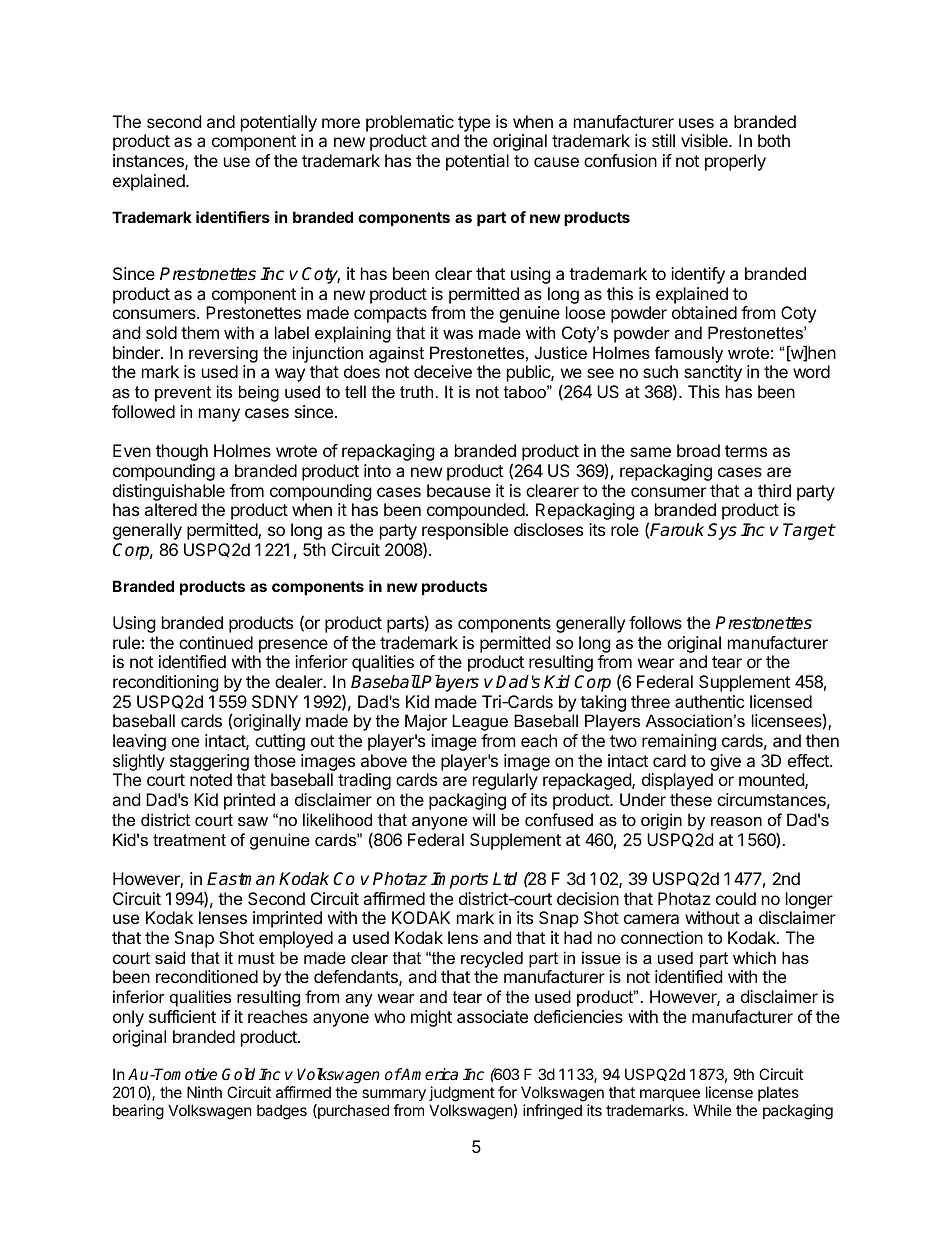 The image size is (952, 1233). I want to click on Ninth, so click(204, 1092).
